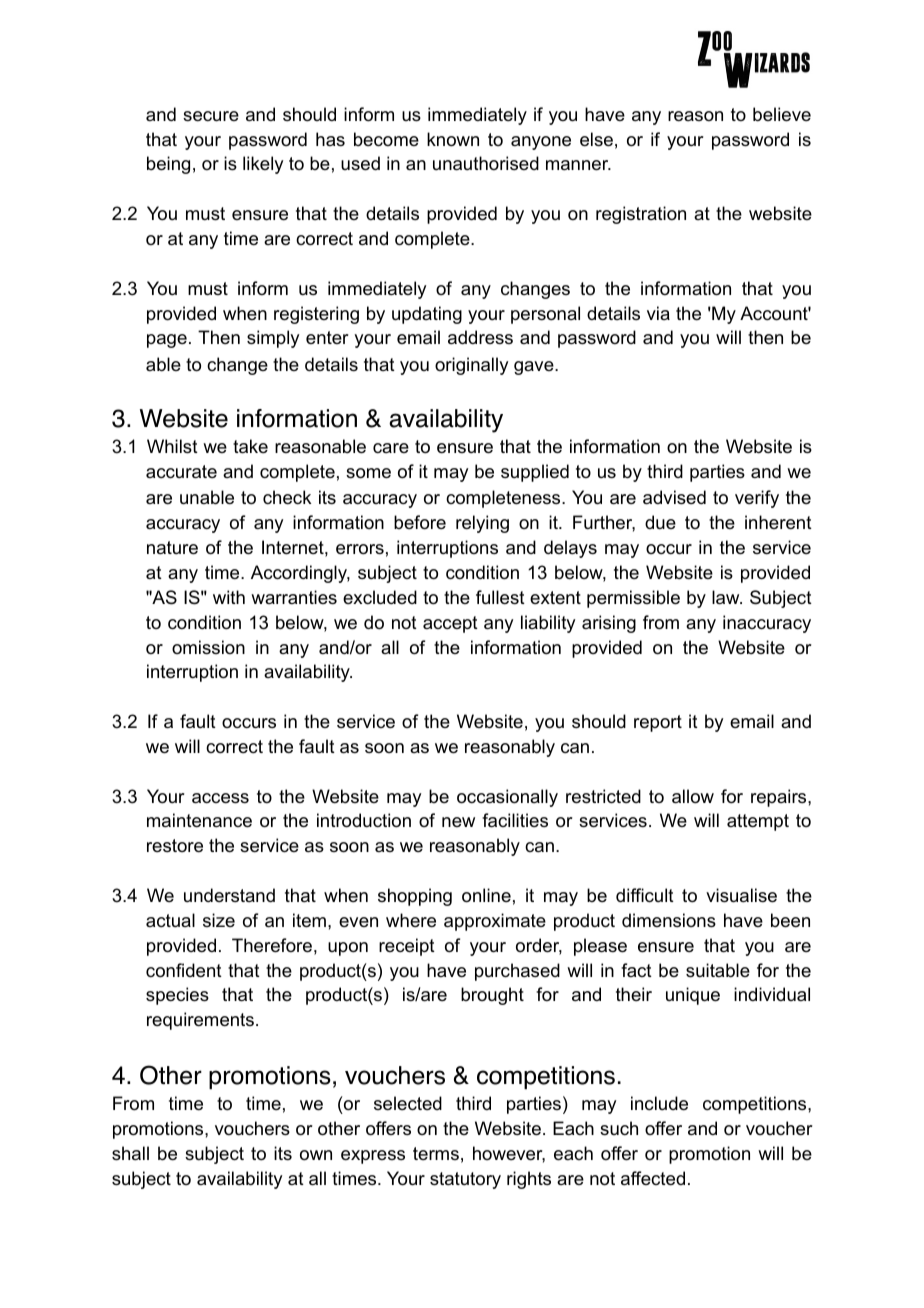 The height and width of the screenshot is (1308, 924). Describe the element at coordinates (436, 1153) in the screenshot. I see `terms` at that location.
